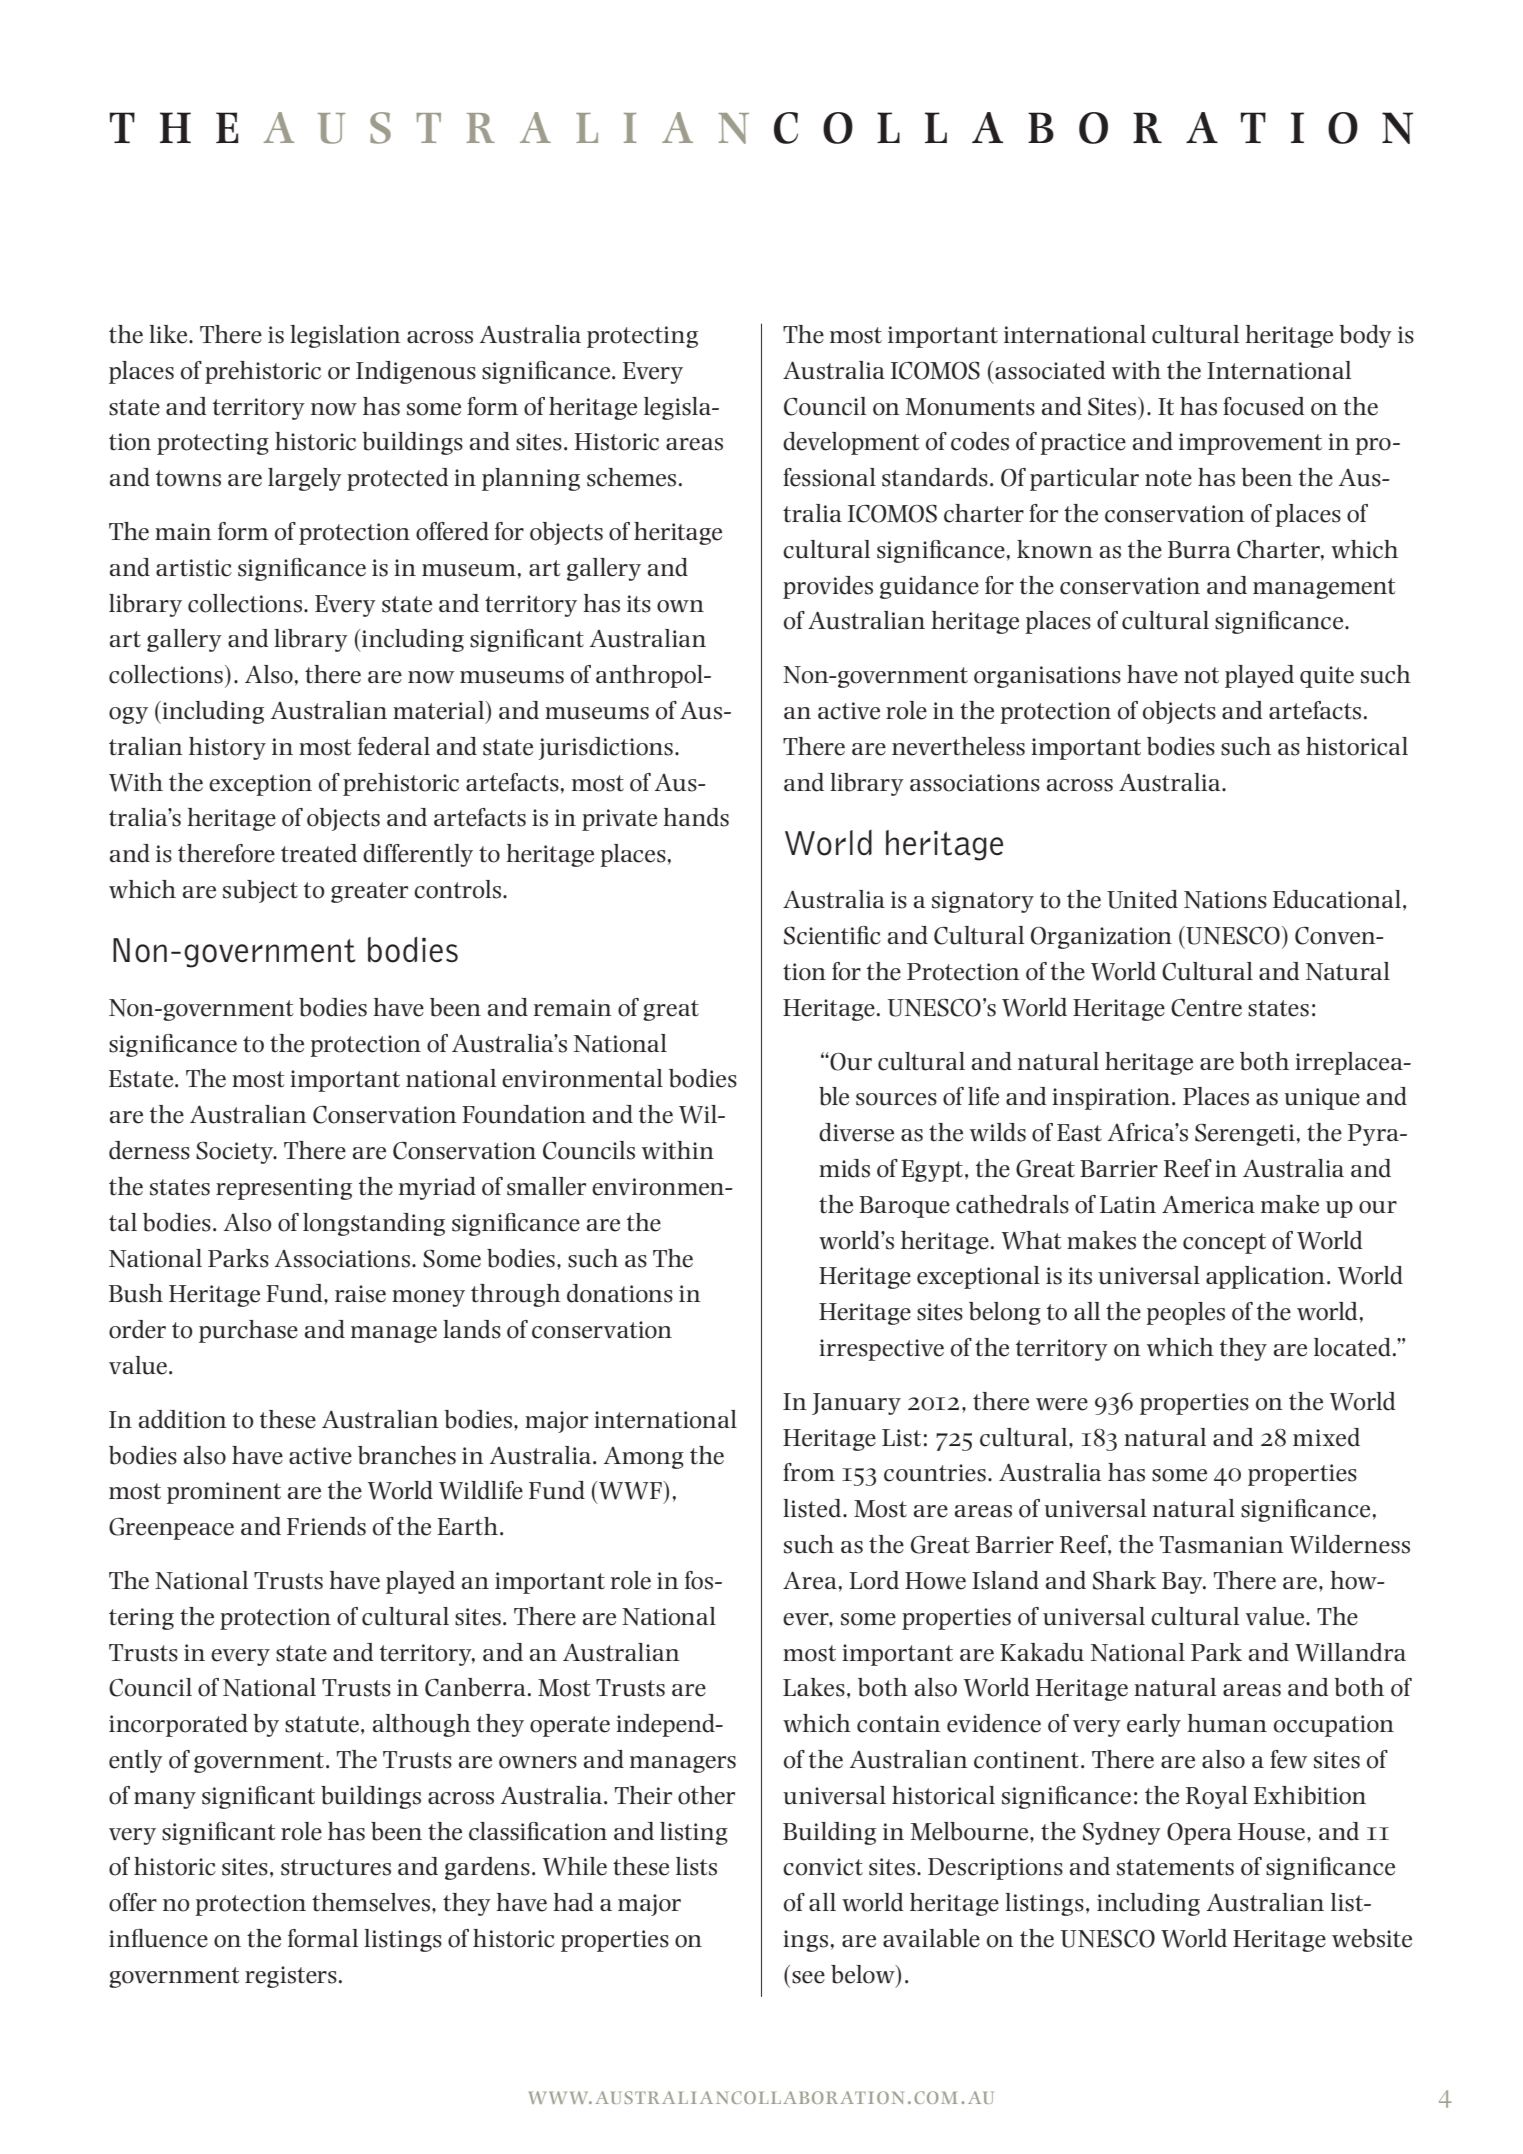 The width and height of the screenshot is (1523, 2154). What do you see at coordinates (416, 372) in the screenshot?
I see `Indigenous` at bounding box center [416, 372].
